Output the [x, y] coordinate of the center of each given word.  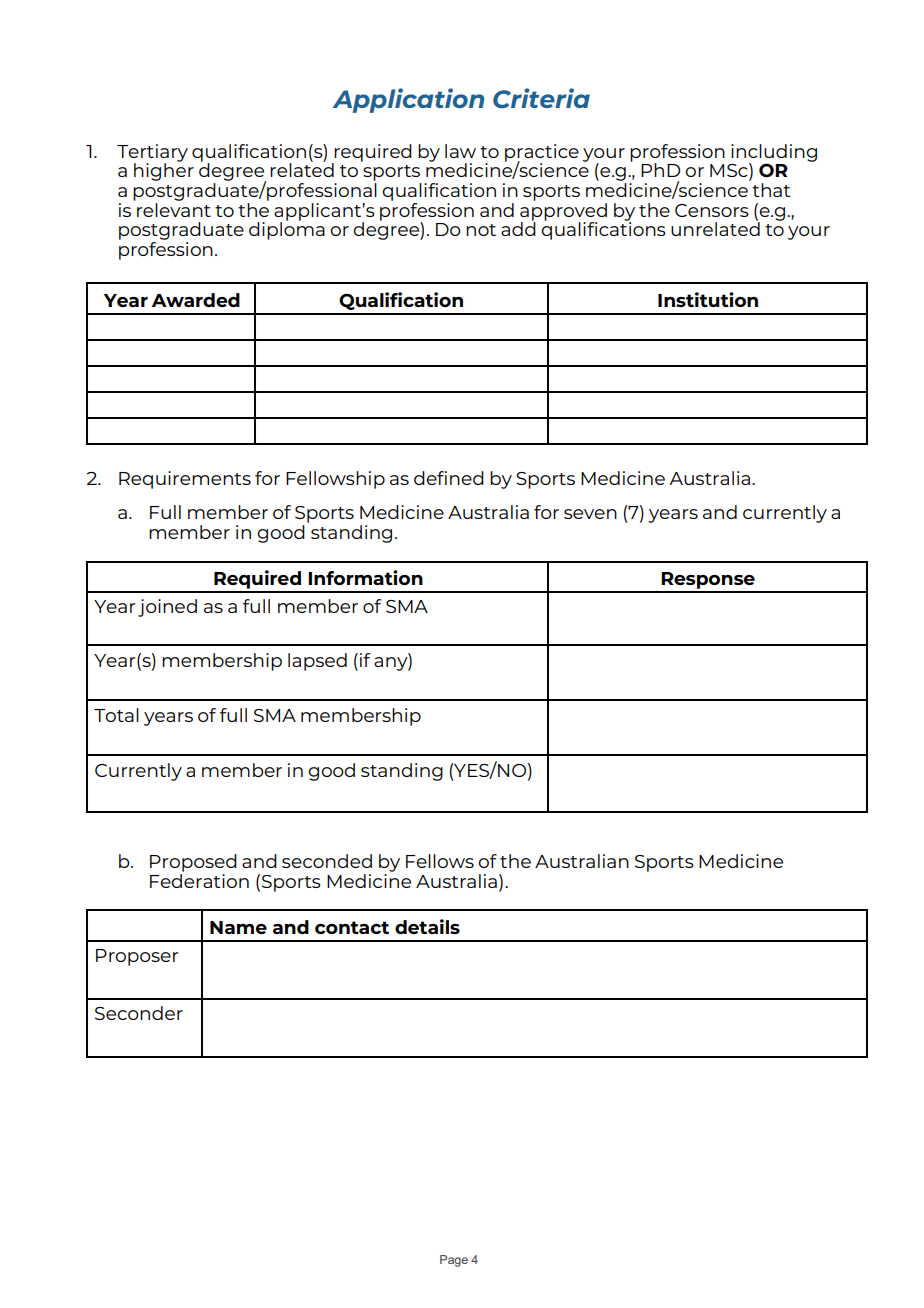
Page [454, 1261]
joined [167, 608]
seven [590, 514]
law [460, 151]
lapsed [317, 662]
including [774, 154]
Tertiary [152, 154]
